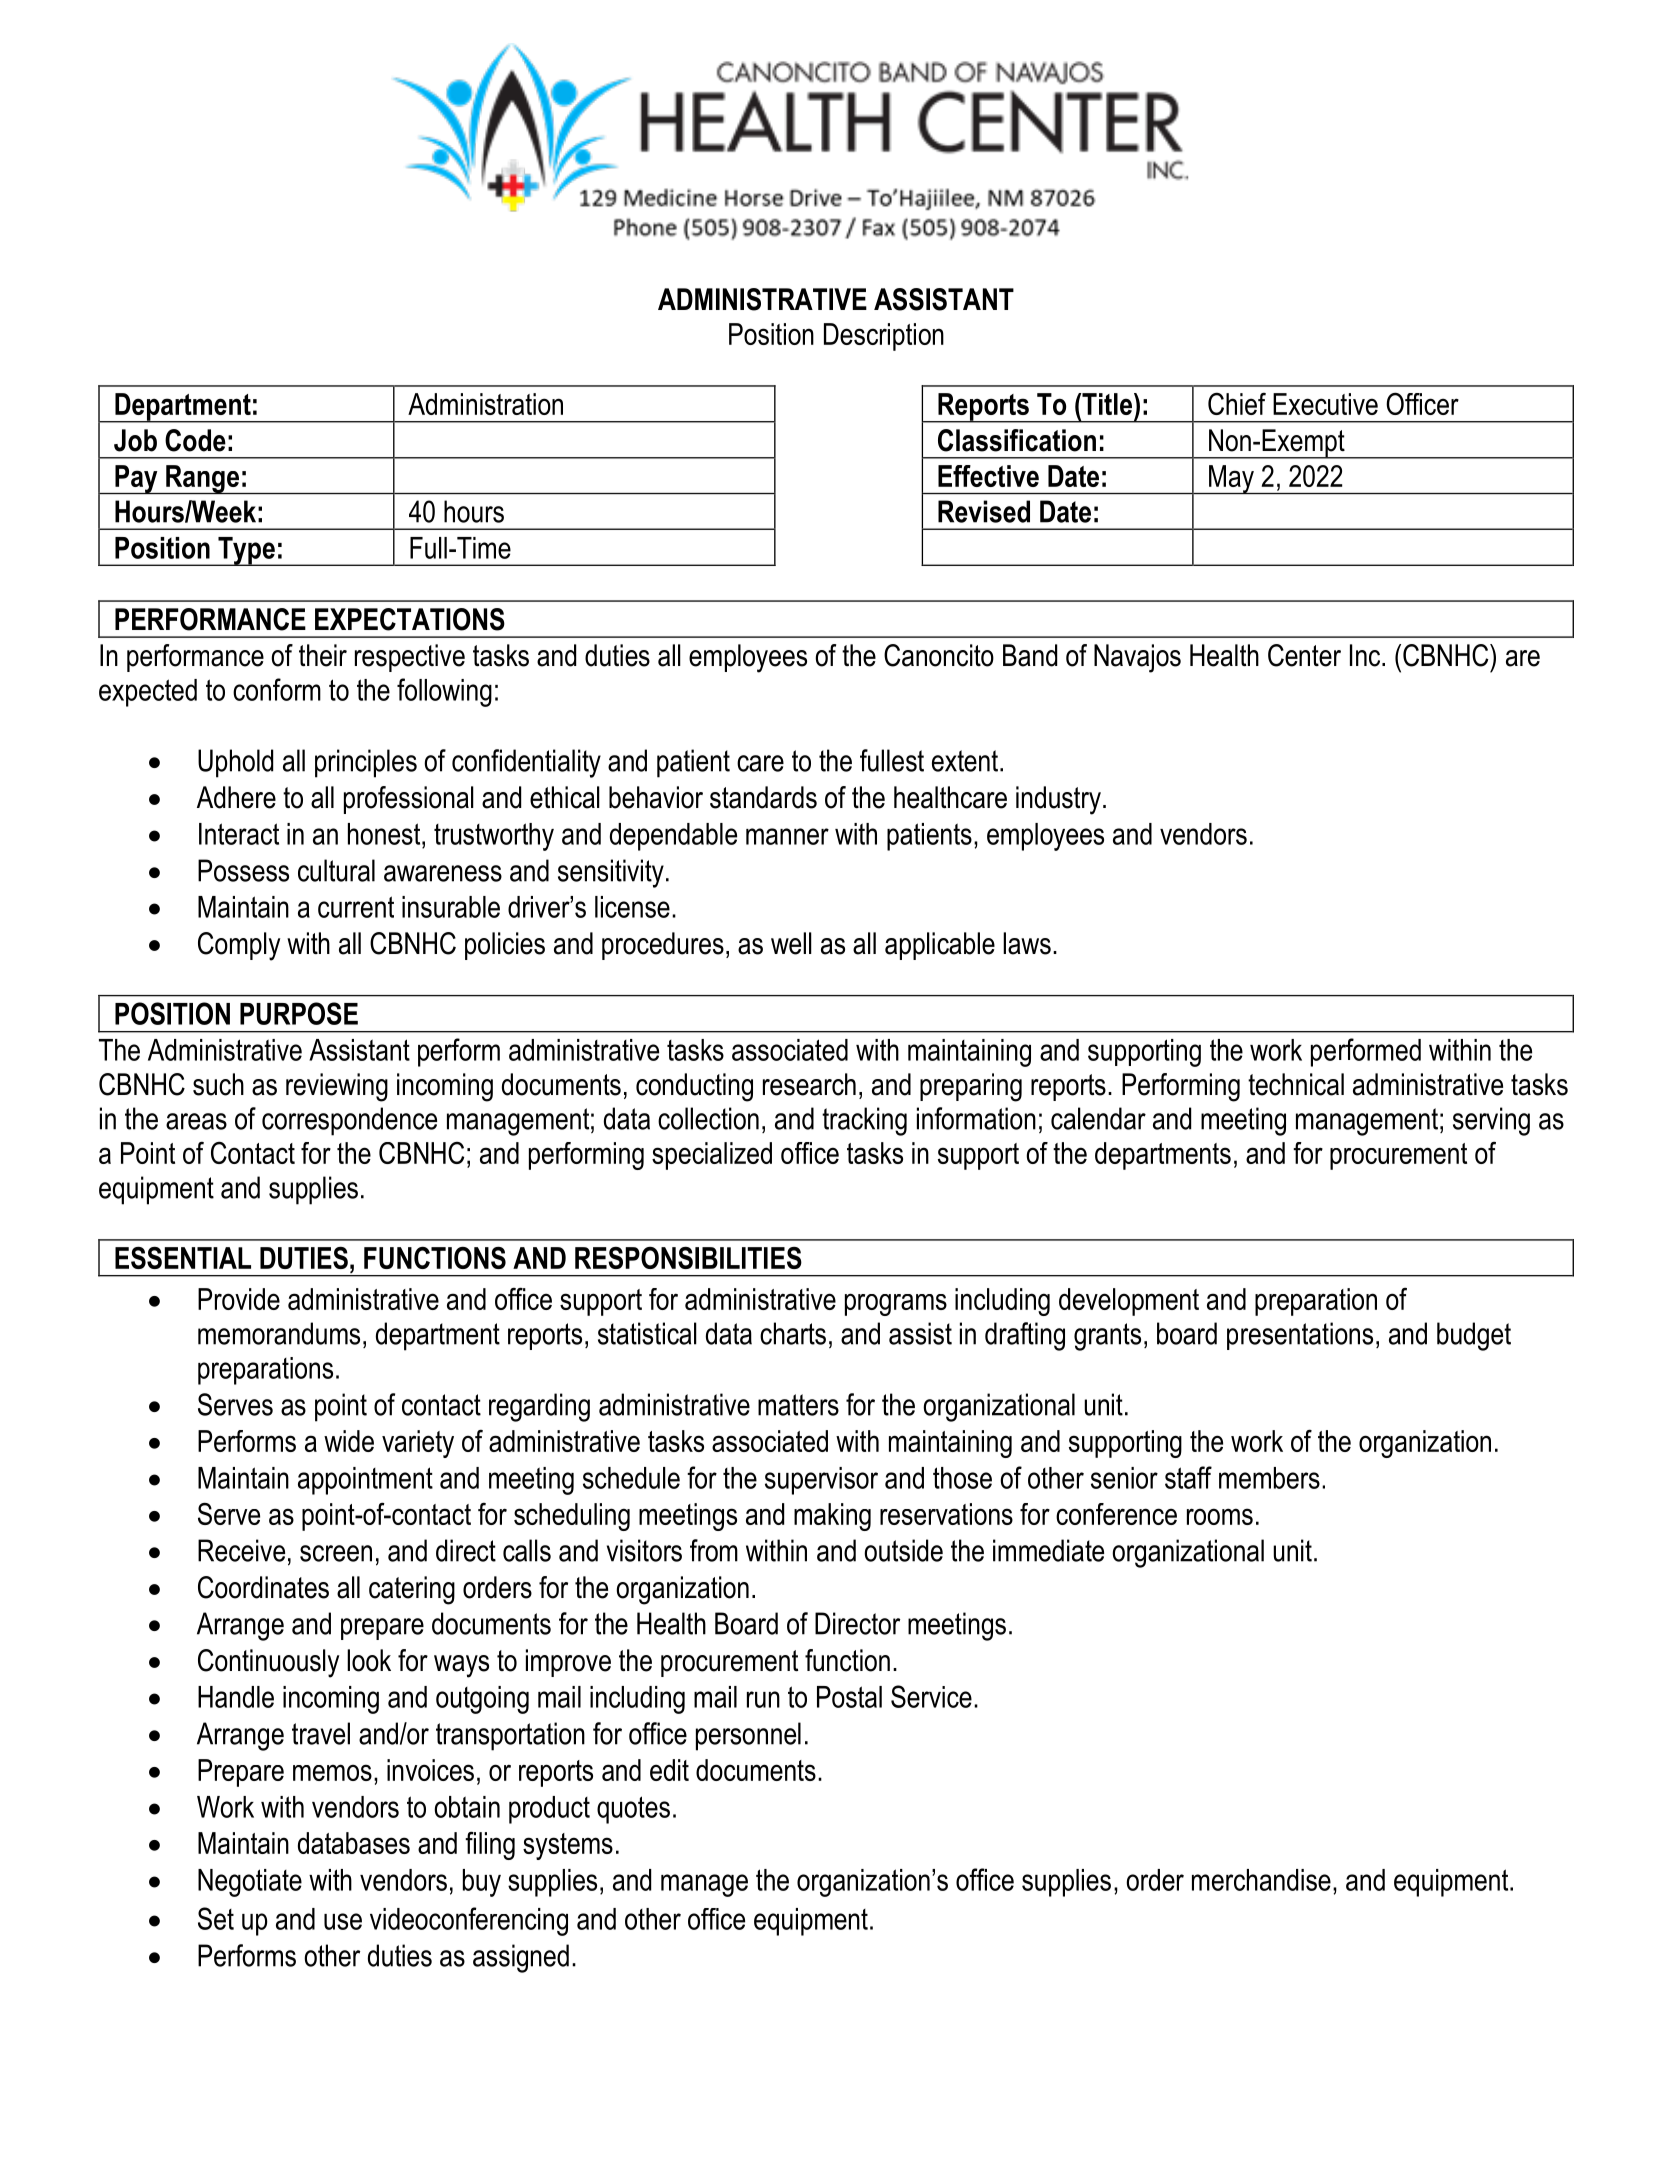 This document has height=2164, width=1672. Describe the element at coordinates (349, 1121) in the document. I see `correspondence` at that location.
